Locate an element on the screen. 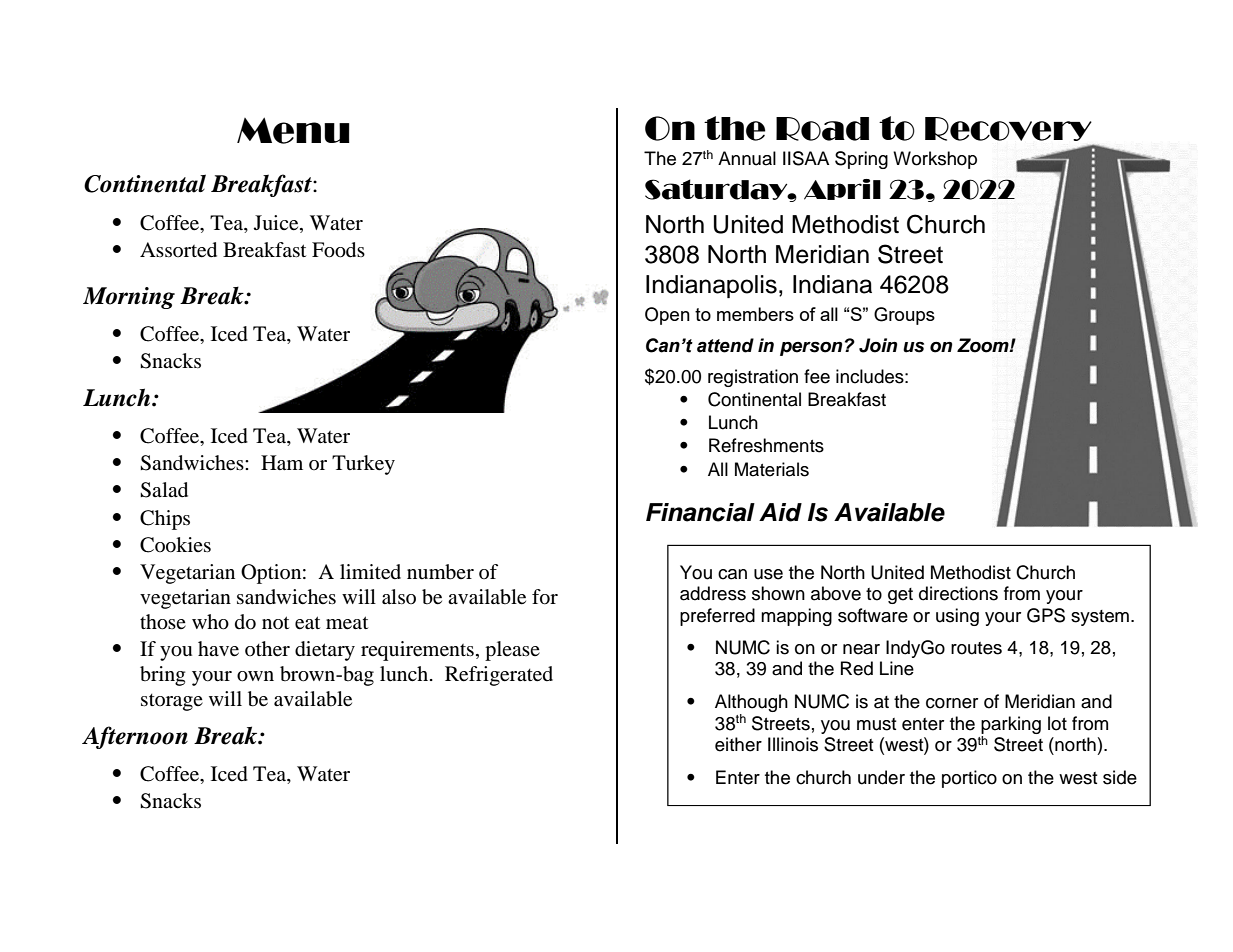 The height and width of the screenshot is (952, 1233). Afternoon is located at coordinates (135, 737).
